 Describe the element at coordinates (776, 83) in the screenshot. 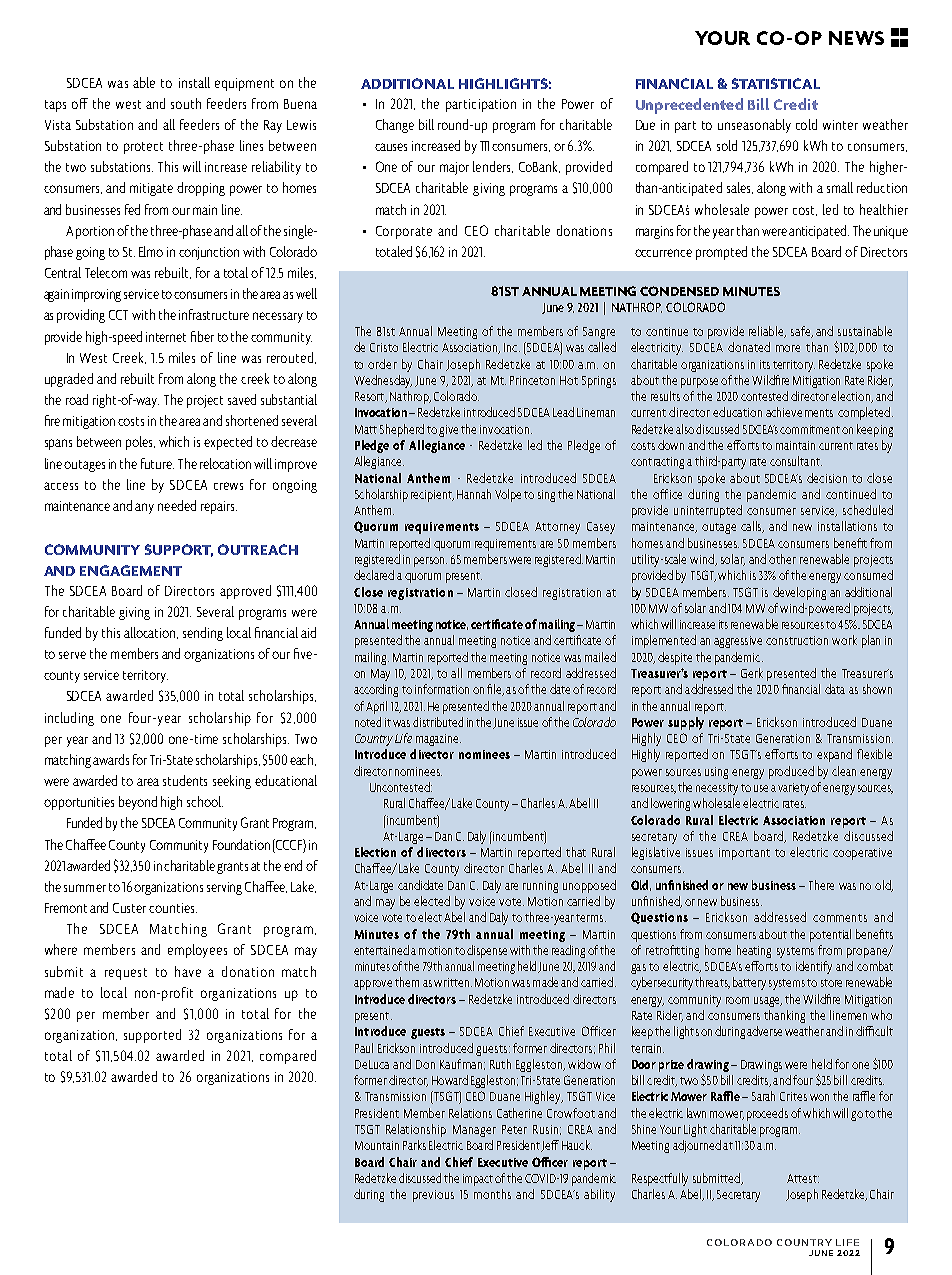

I see `STATISTICAL` at that location.
